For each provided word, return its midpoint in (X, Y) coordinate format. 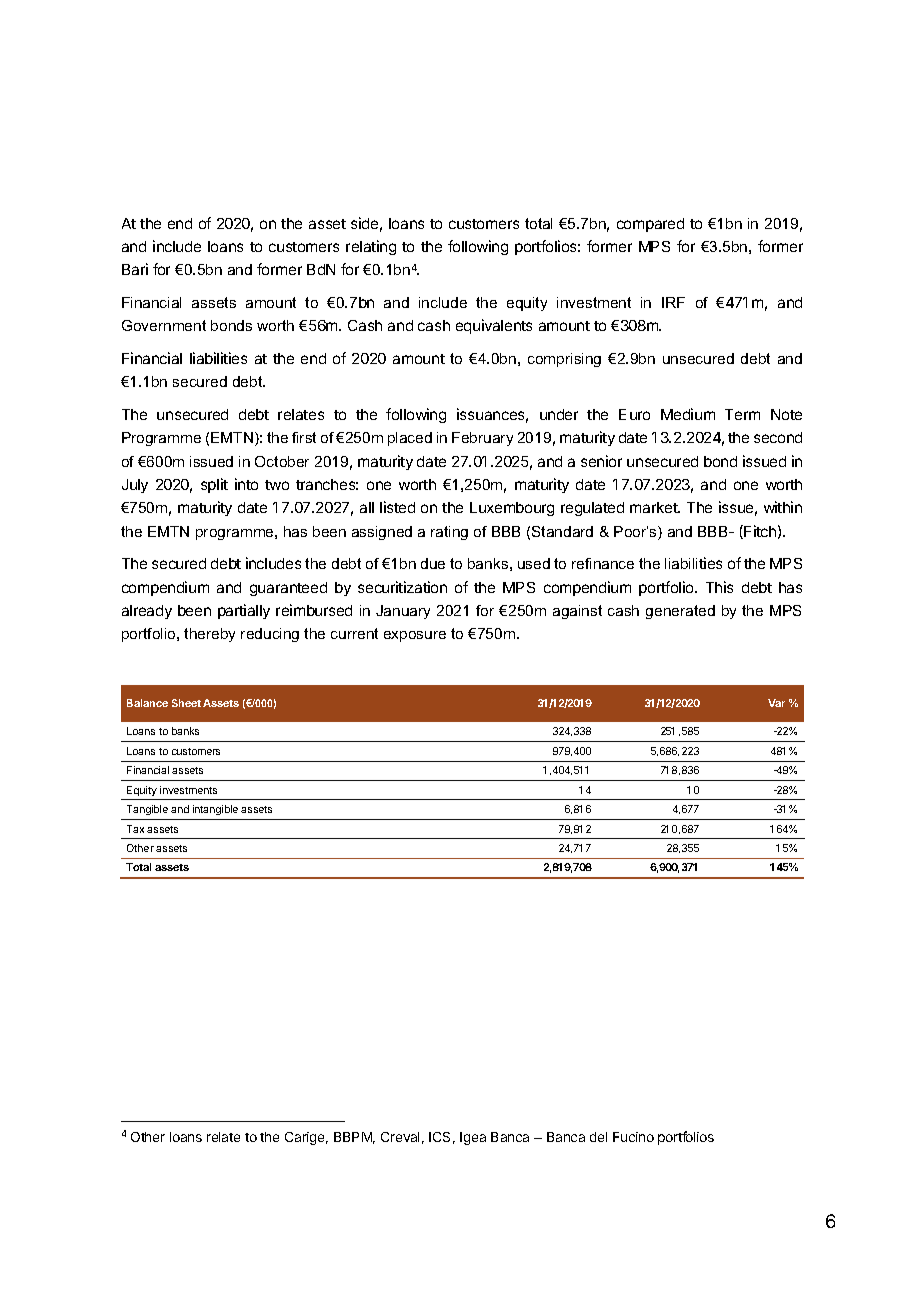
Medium (688, 414)
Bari (135, 269)
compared (650, 225)
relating (371, 247)
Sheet (186, 703)
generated (680, 612)
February (482, 439)
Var (776, 703)
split (214, 485)
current (354, 633)
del (598, 1137)
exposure (415, 636)
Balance (147, 703)
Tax (135, 829)
